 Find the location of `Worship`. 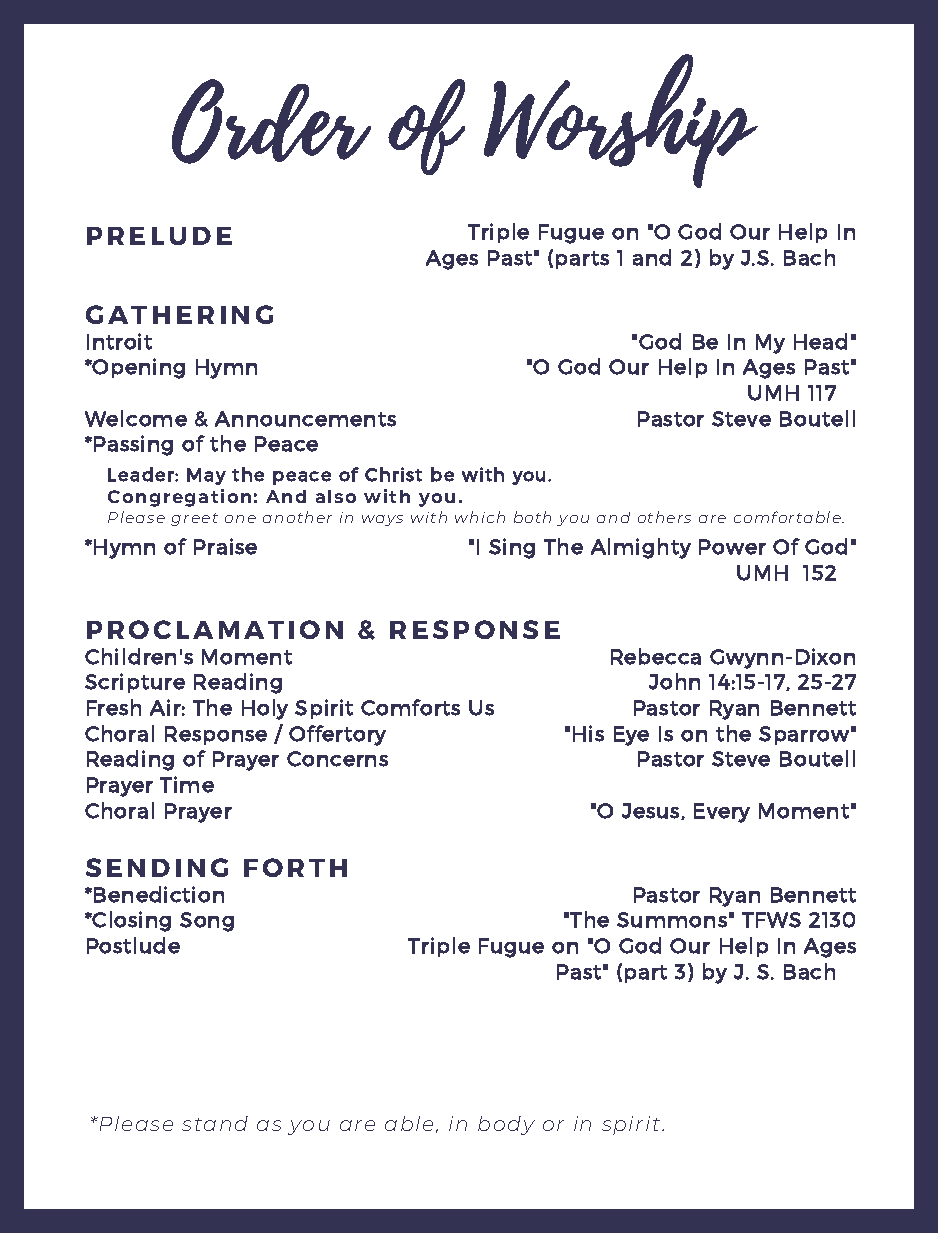

Worship is located at coordinates (621, 121).
